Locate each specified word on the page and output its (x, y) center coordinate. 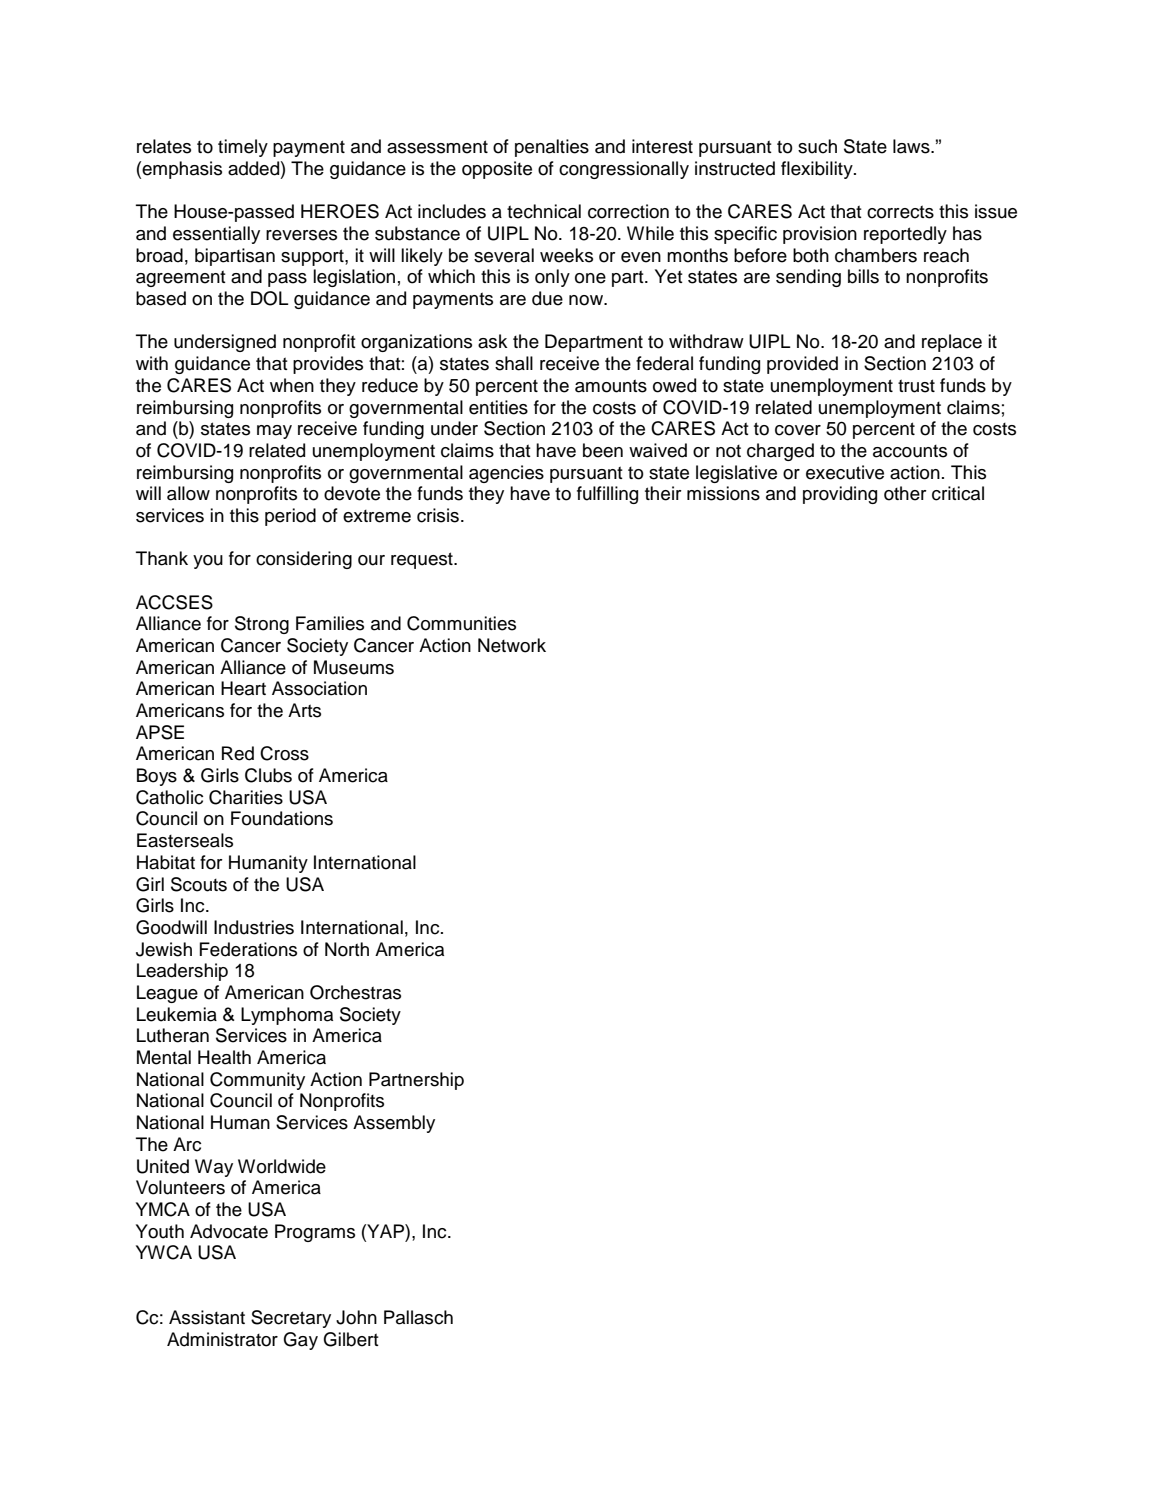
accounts (910, 451)
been (603, 450)
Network (512, 645)
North (347, 949)
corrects (900, 212)
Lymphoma (287, 1016)
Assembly (394, 1124)
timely (243, 148)
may (274, 432)
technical (544, 211)
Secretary (291, 1319)
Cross (284, 753)
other (905, 493)
